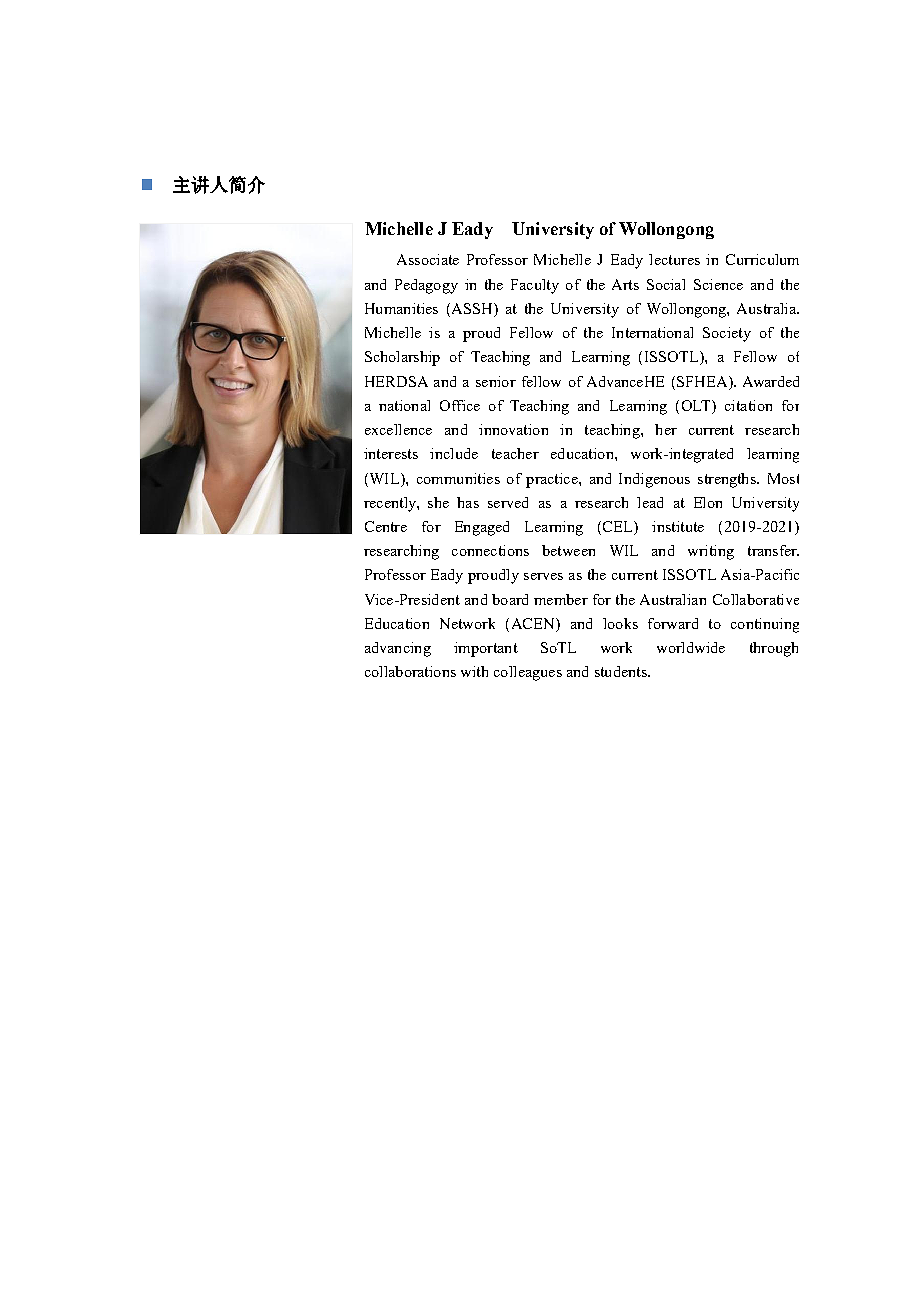 This page has width=924, height=1308. Describe the element at coordinates (718, 284) in the page. I see `Science` at that location.
